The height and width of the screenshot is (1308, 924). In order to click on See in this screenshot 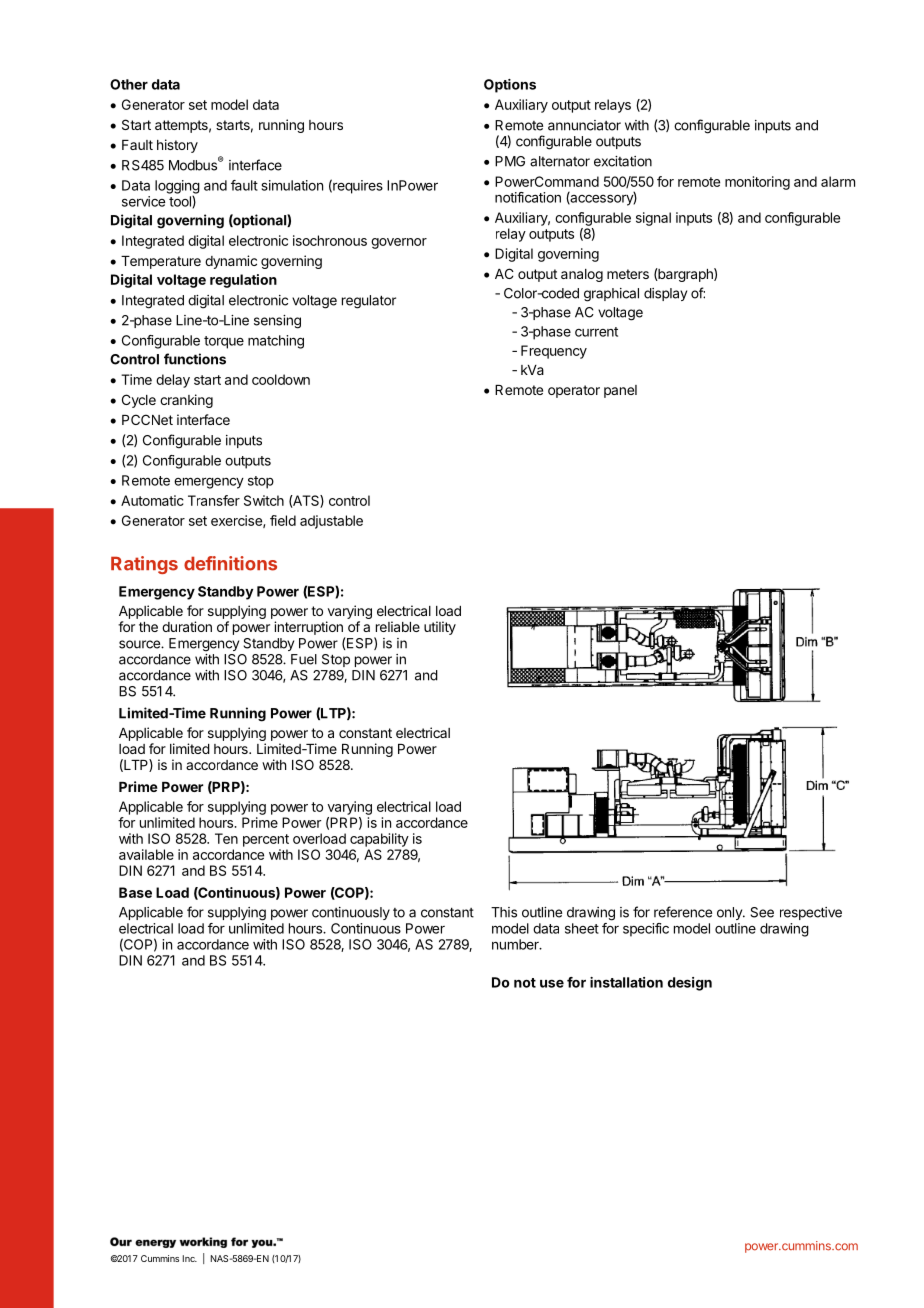, I will do `click(762, 912)`.
